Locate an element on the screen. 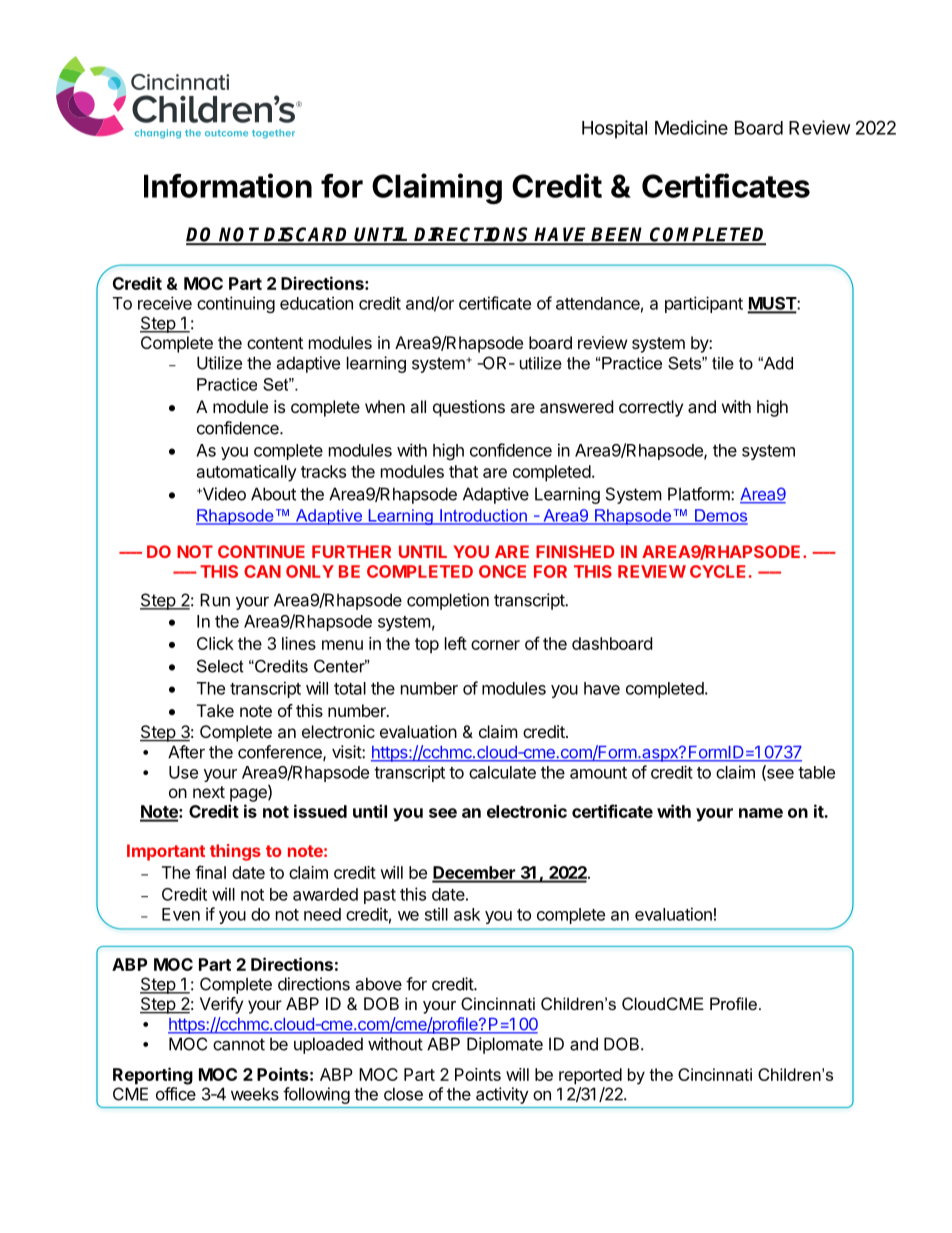  DISCARD is located at coordinates (307, 235).
